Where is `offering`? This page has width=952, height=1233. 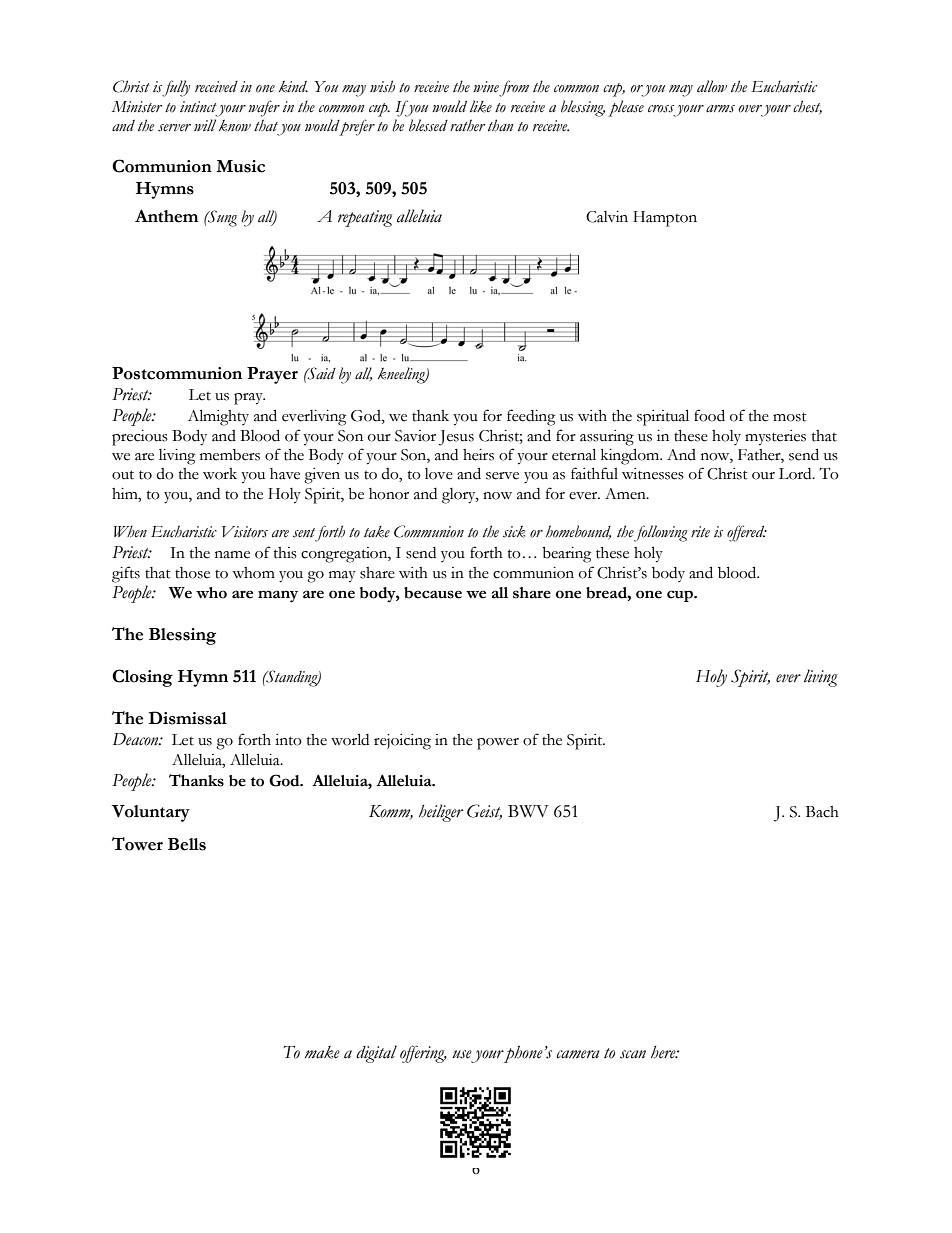 offering is located at coordinates (423, 1054).
